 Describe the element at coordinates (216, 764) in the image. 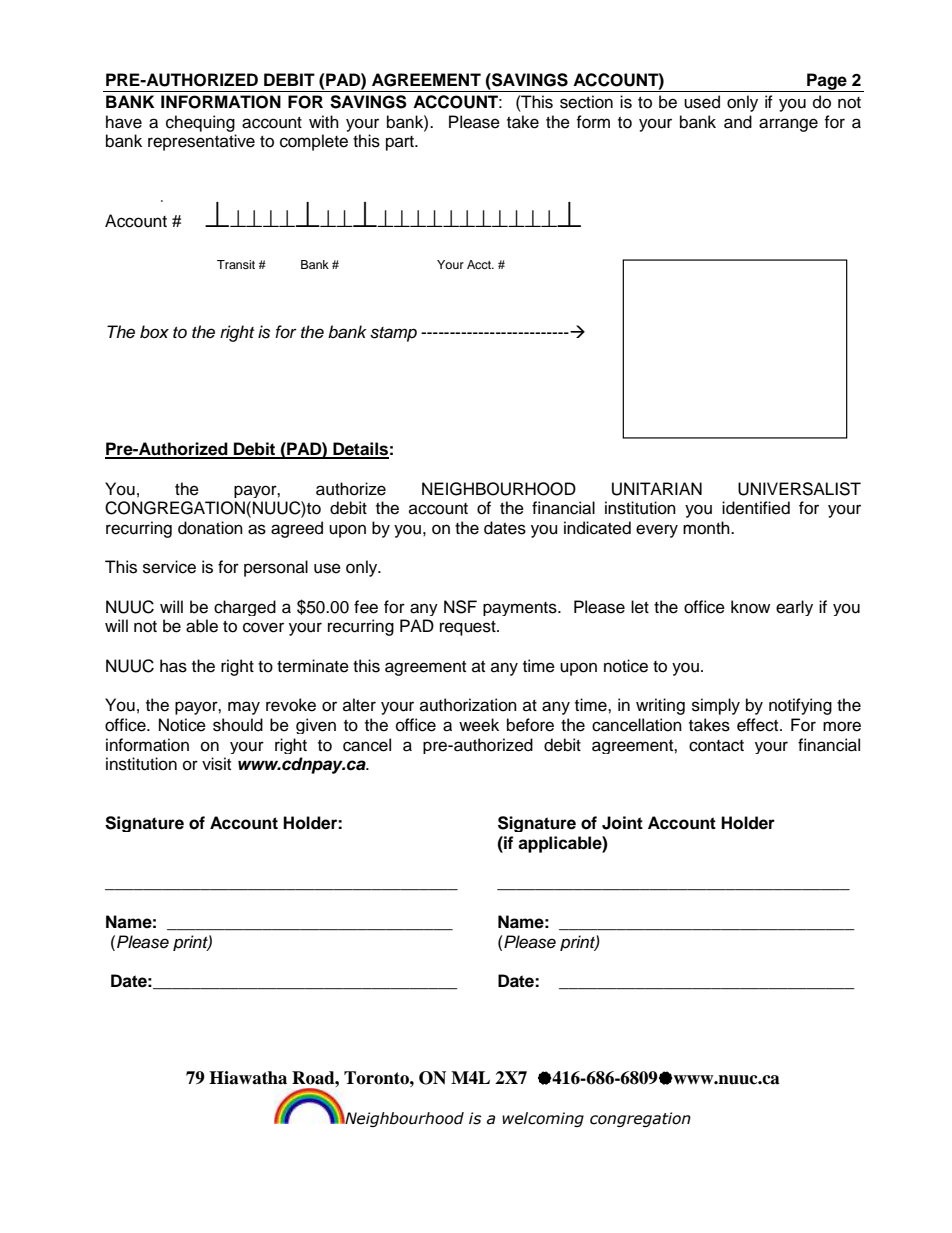

I see `visit` at that location.
